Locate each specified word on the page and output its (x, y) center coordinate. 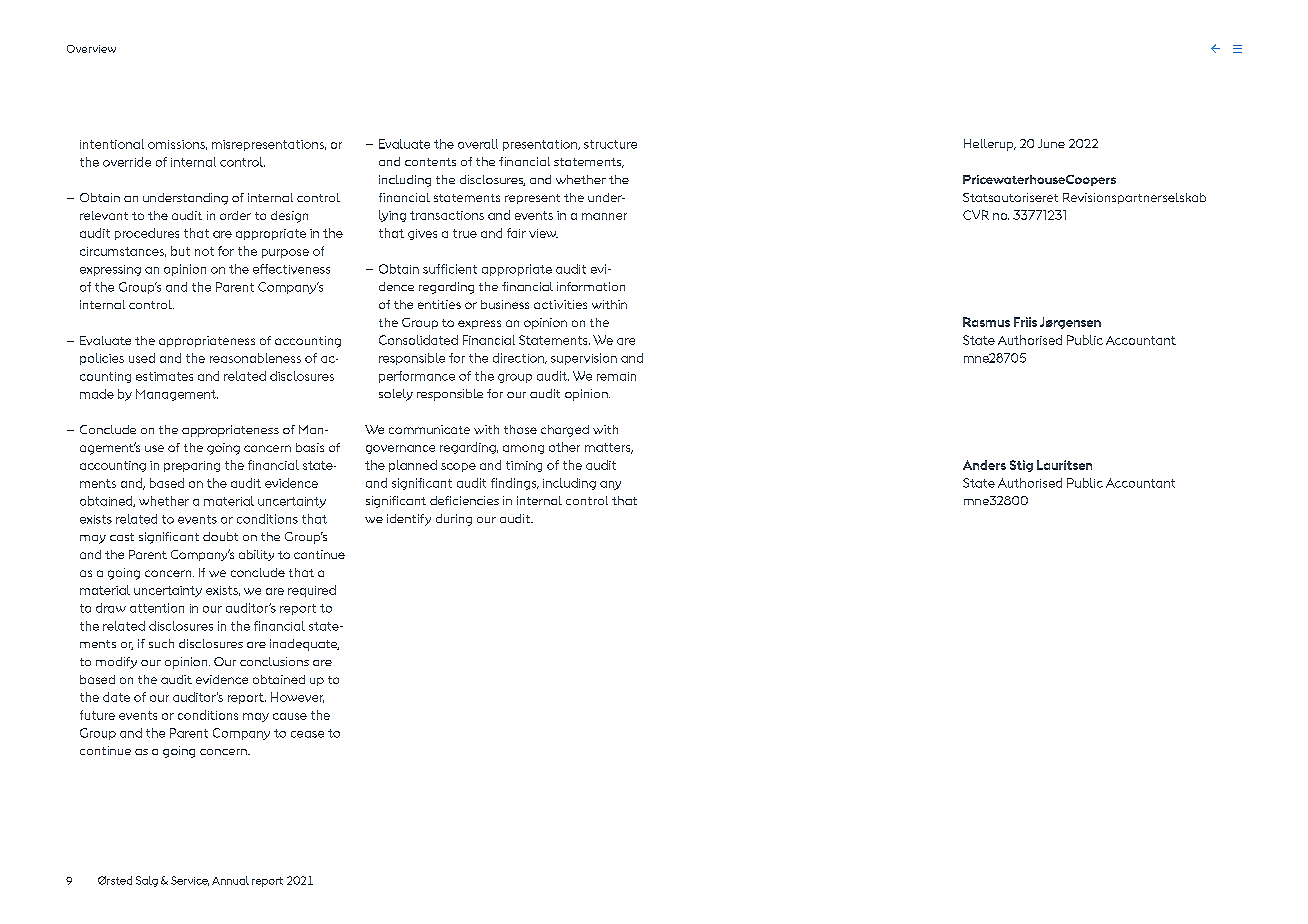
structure (610, 144)
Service (190, 881)
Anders (984, 465)
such (161, 643)
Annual (230, 880)
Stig (1021, 466)
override (127, 162)
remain (616, 376)
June (1051, 143)
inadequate (304, 645)
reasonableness (255, 358)
